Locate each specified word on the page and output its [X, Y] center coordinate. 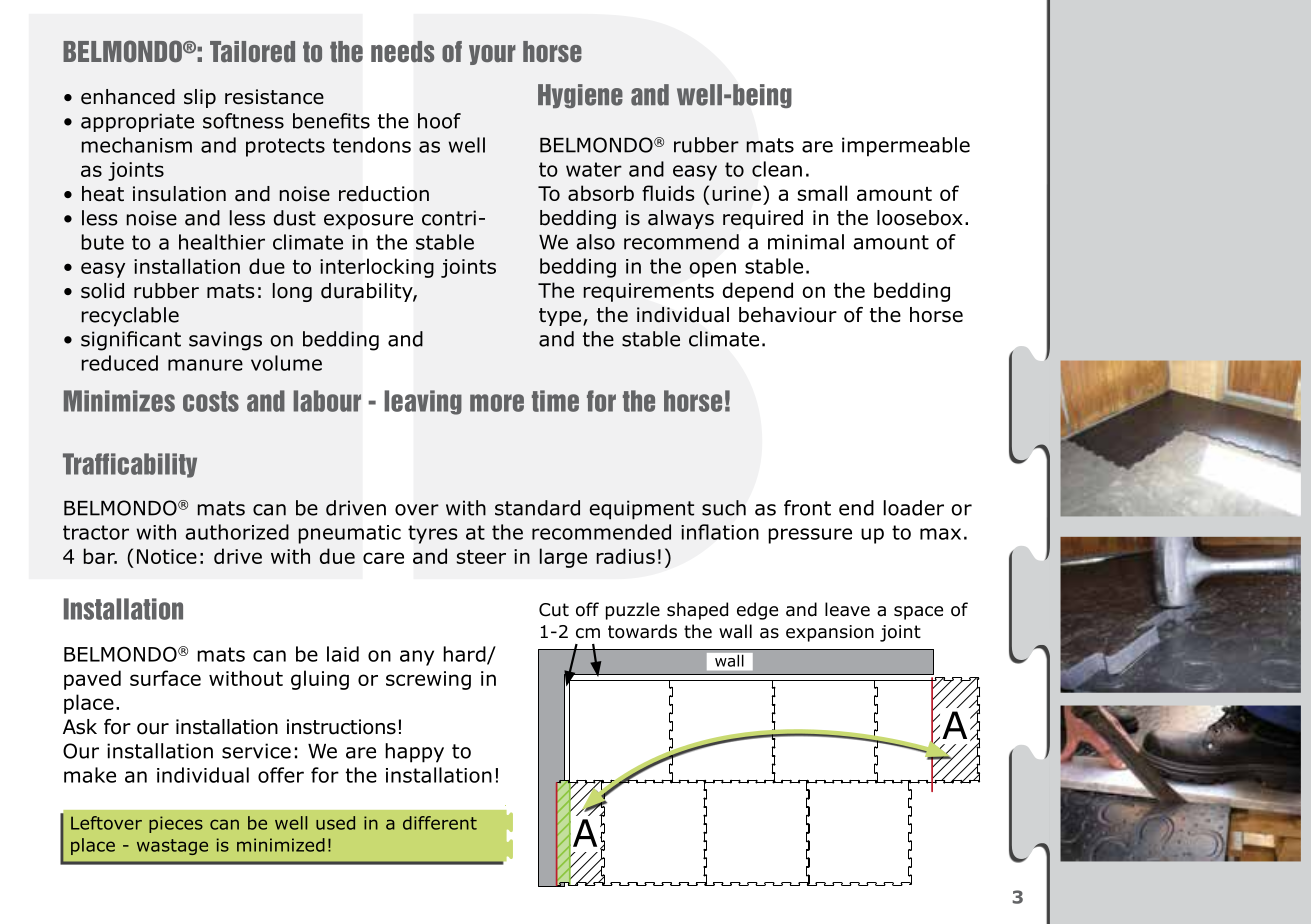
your [492, 55]
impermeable [906, 147]
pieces [176, 824]
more [497, 403]
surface [165, 678]
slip [200, 98]
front [807, 508]
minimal [806, 242]
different [440, 823]
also [595, 242]
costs [211, 401]
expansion [830, 633]
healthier [222, 242]
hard [465, 655]
